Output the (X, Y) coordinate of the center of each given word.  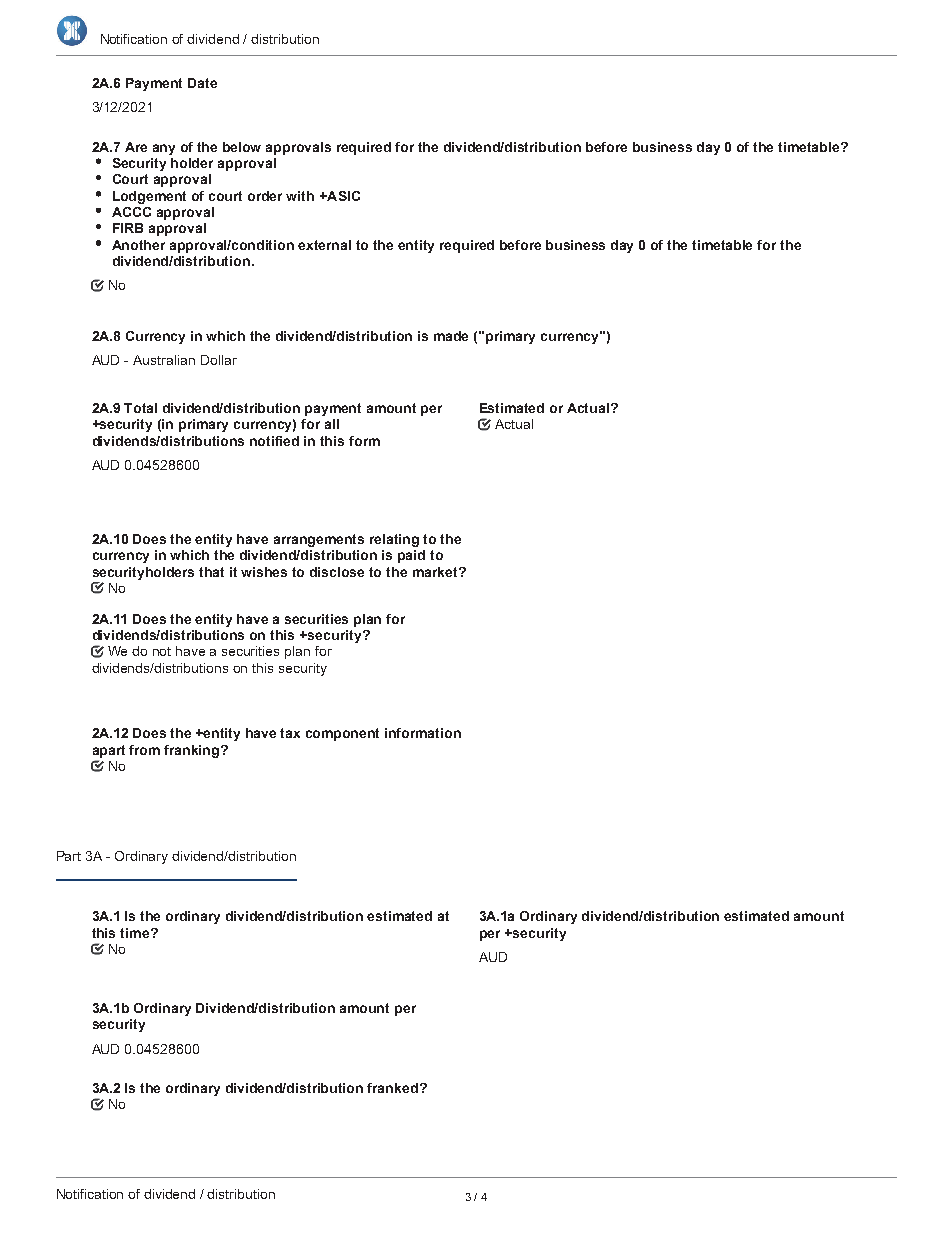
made (451, 336)
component (342, 734)
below (242, 147)
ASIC (342, 196)
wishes (264, 572)
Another (138, 245)
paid (411, 556)
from (144, 750)
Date (202, 83)
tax (290, 733)
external (324, 245)
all (332, 424)
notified (274, 441)
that (211, 572)
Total (140, 408)
